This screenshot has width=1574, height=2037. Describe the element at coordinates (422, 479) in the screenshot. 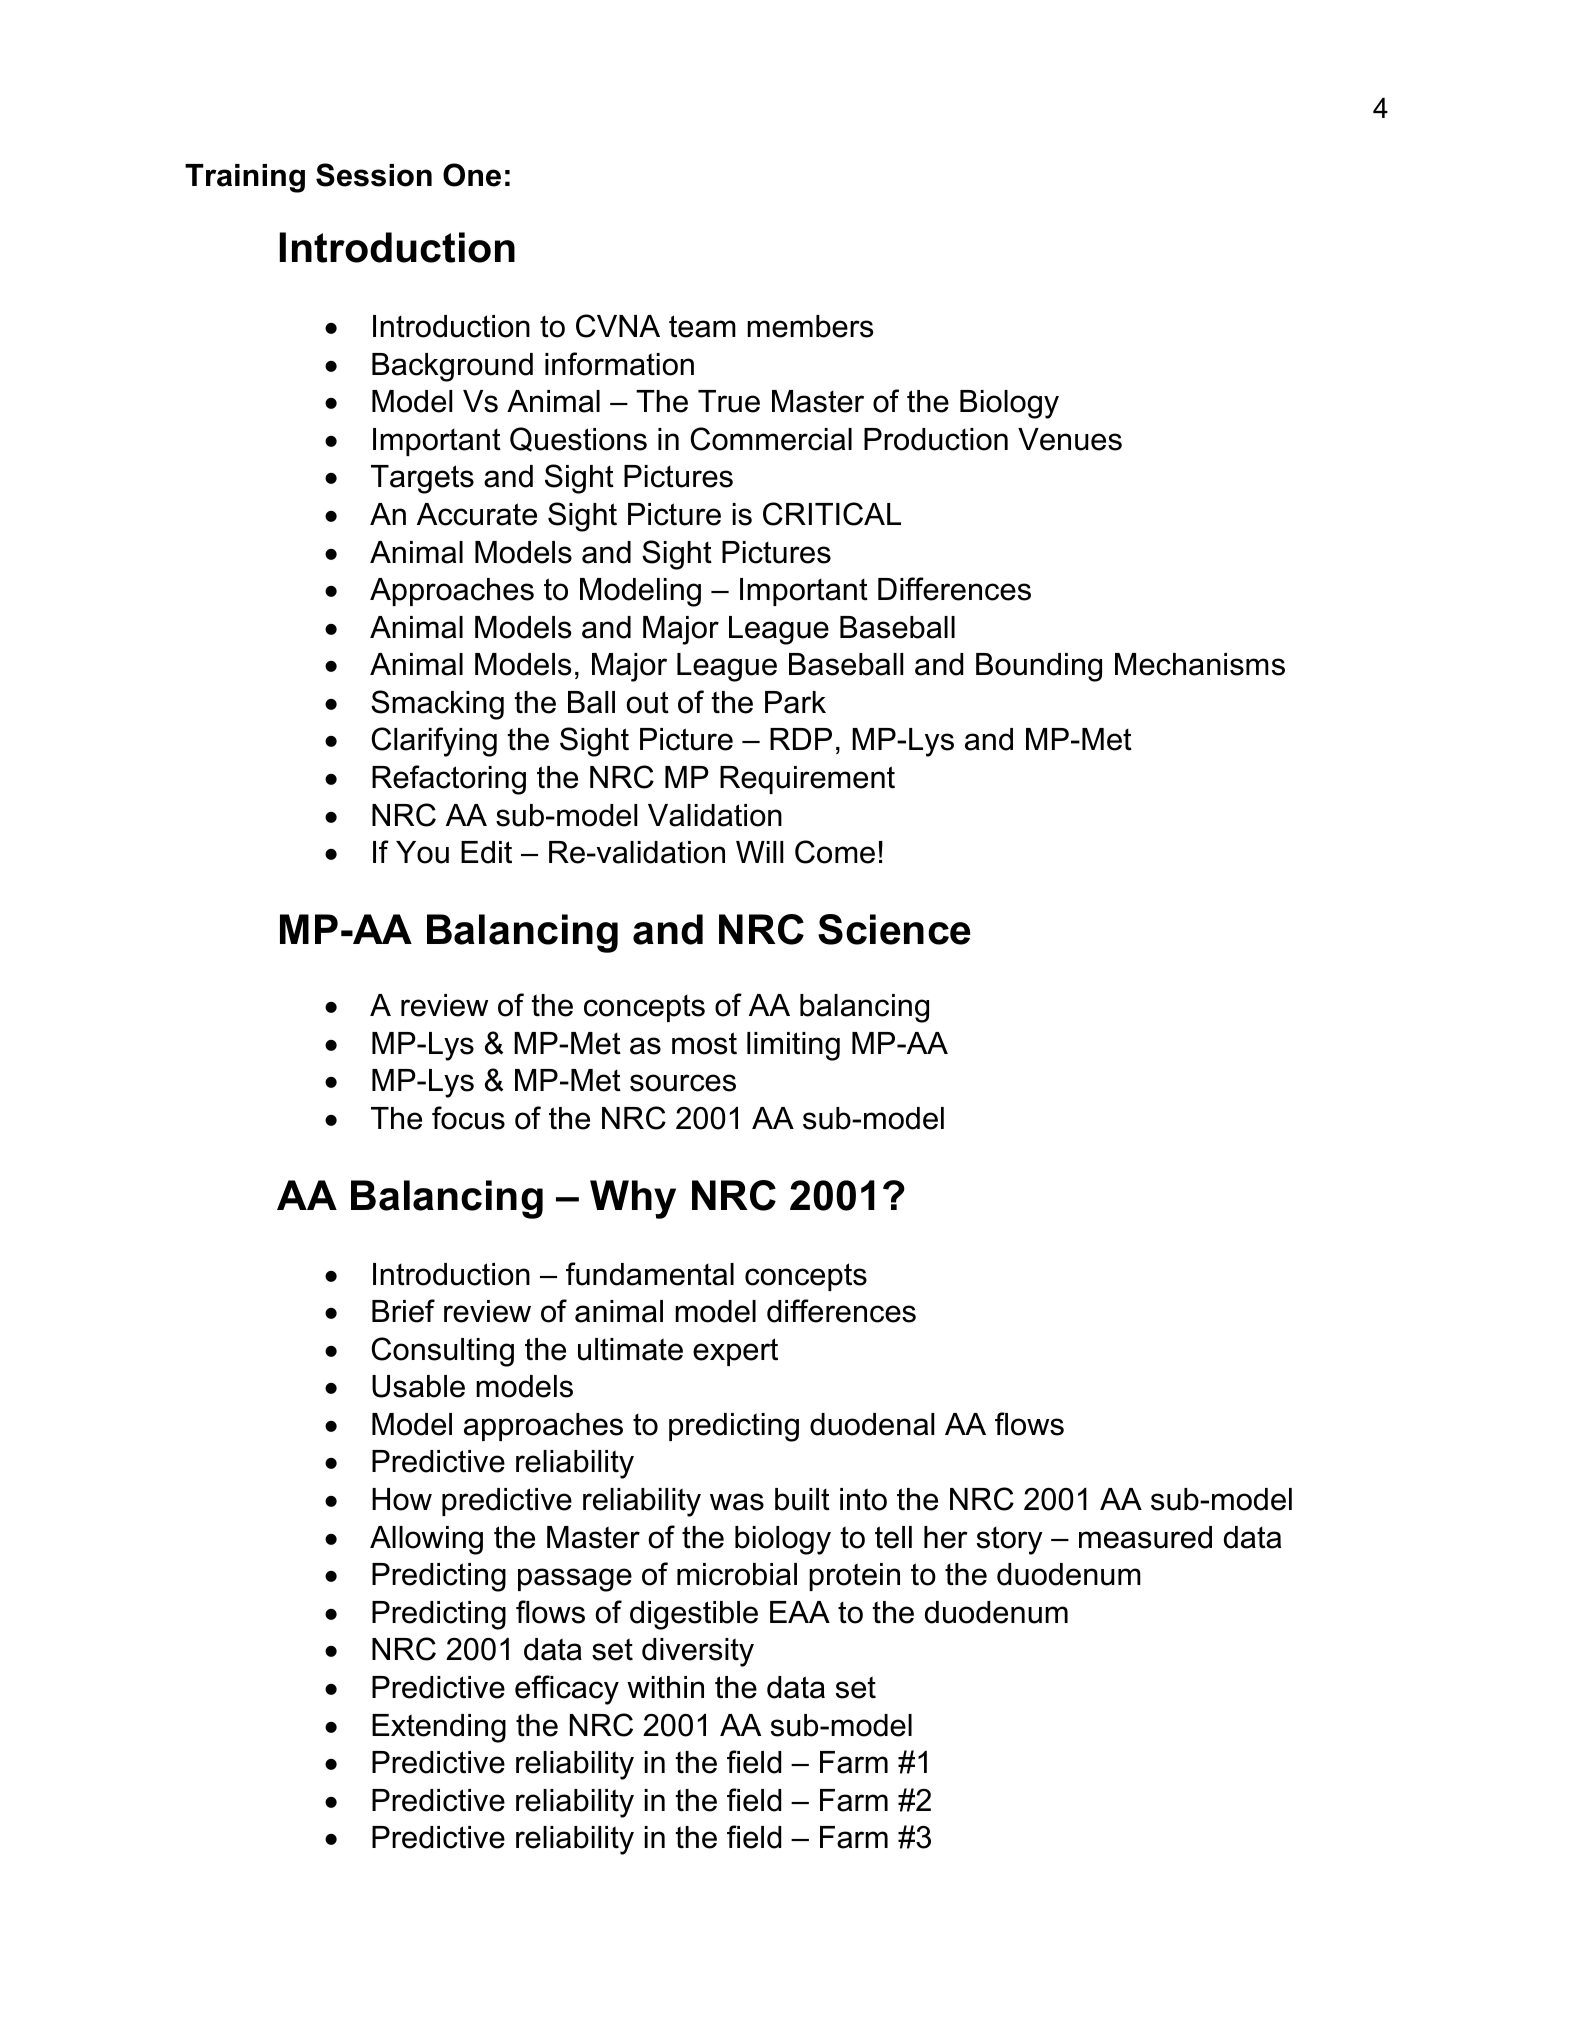

I see `Targets` at that location.
